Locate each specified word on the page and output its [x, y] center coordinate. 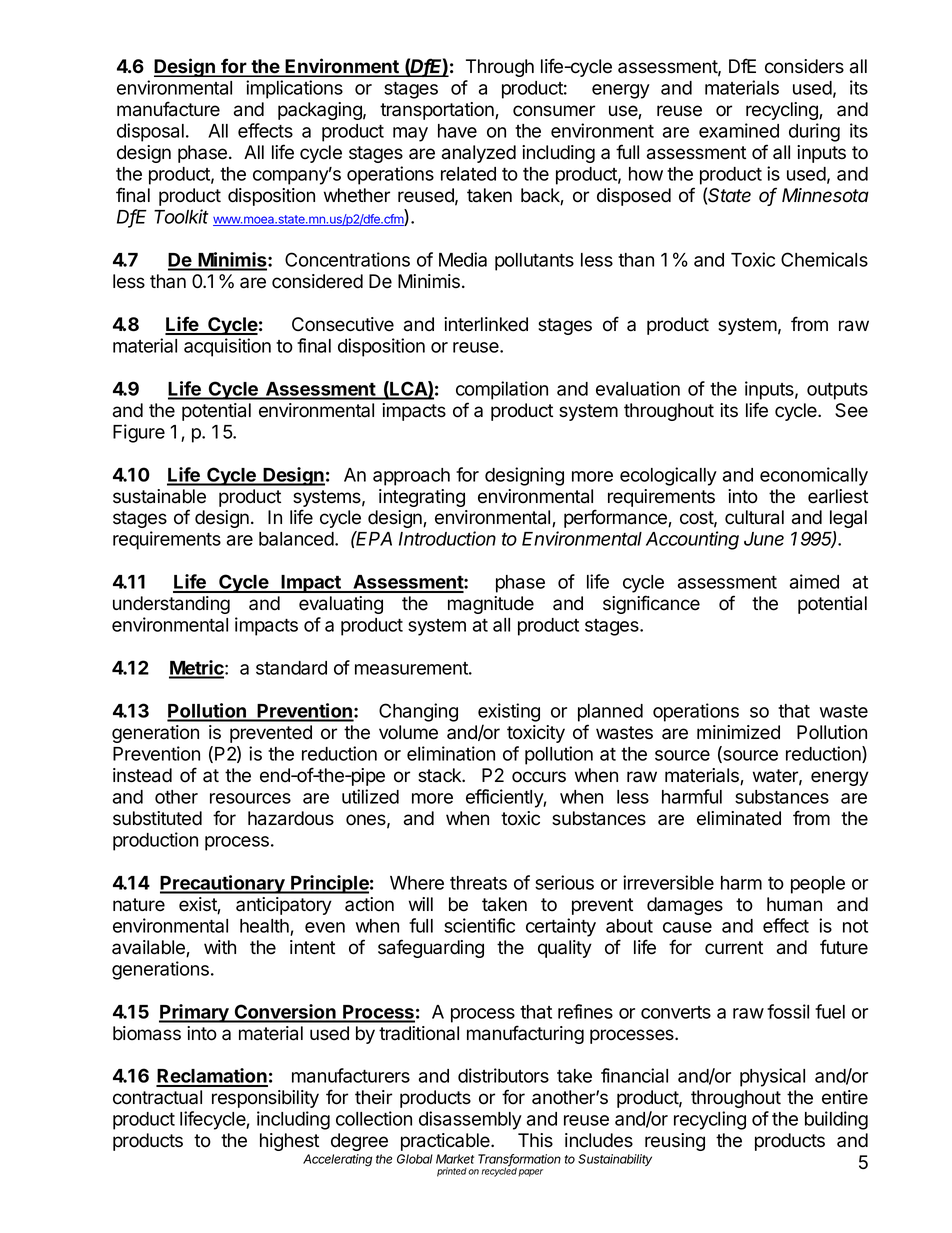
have [457, 131]
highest [289, 1142]
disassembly [470, 1120]
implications [294, 89]
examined [739, 130]
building [836, 1120]
